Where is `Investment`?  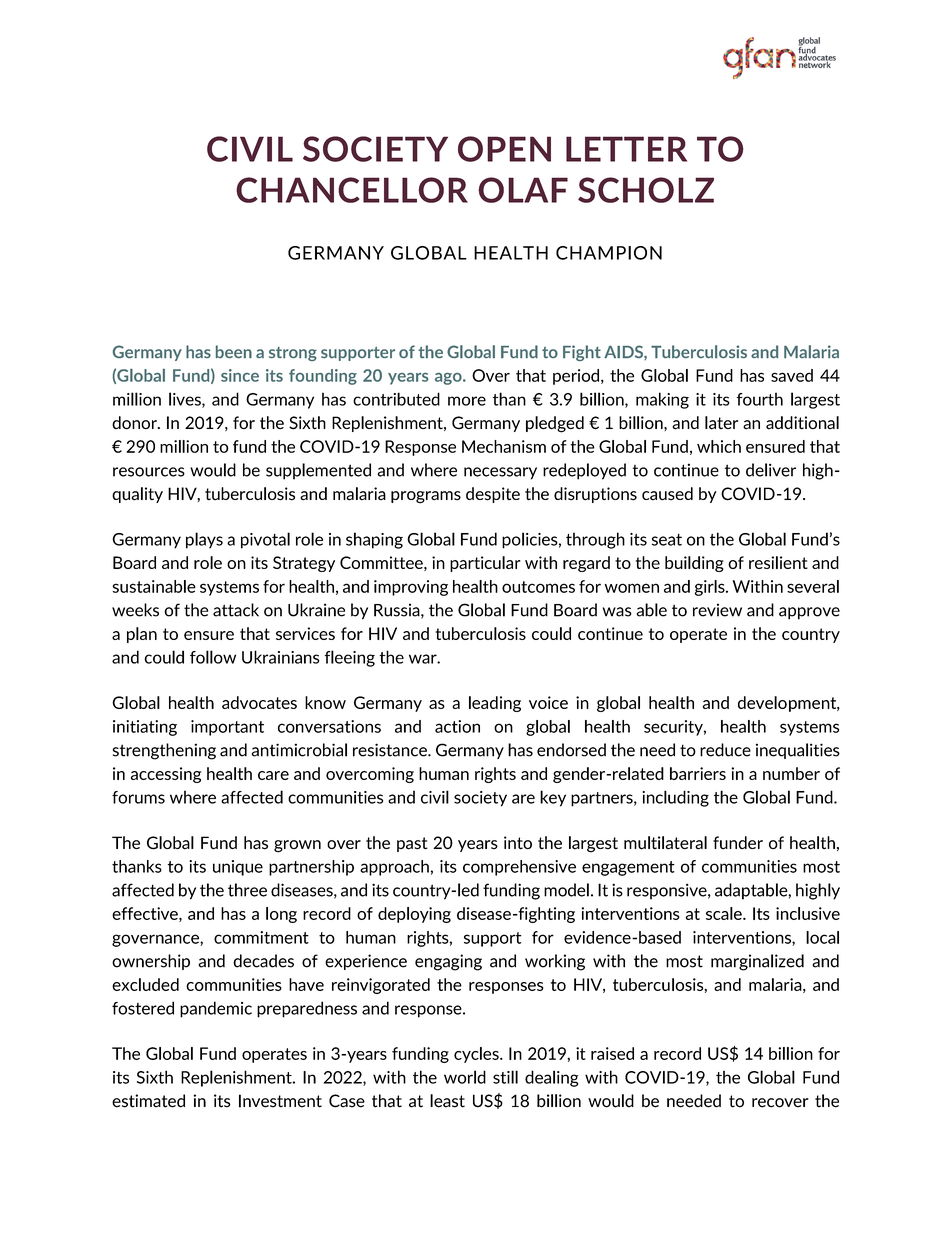 Investment is located at coordinates (280, 1101).
